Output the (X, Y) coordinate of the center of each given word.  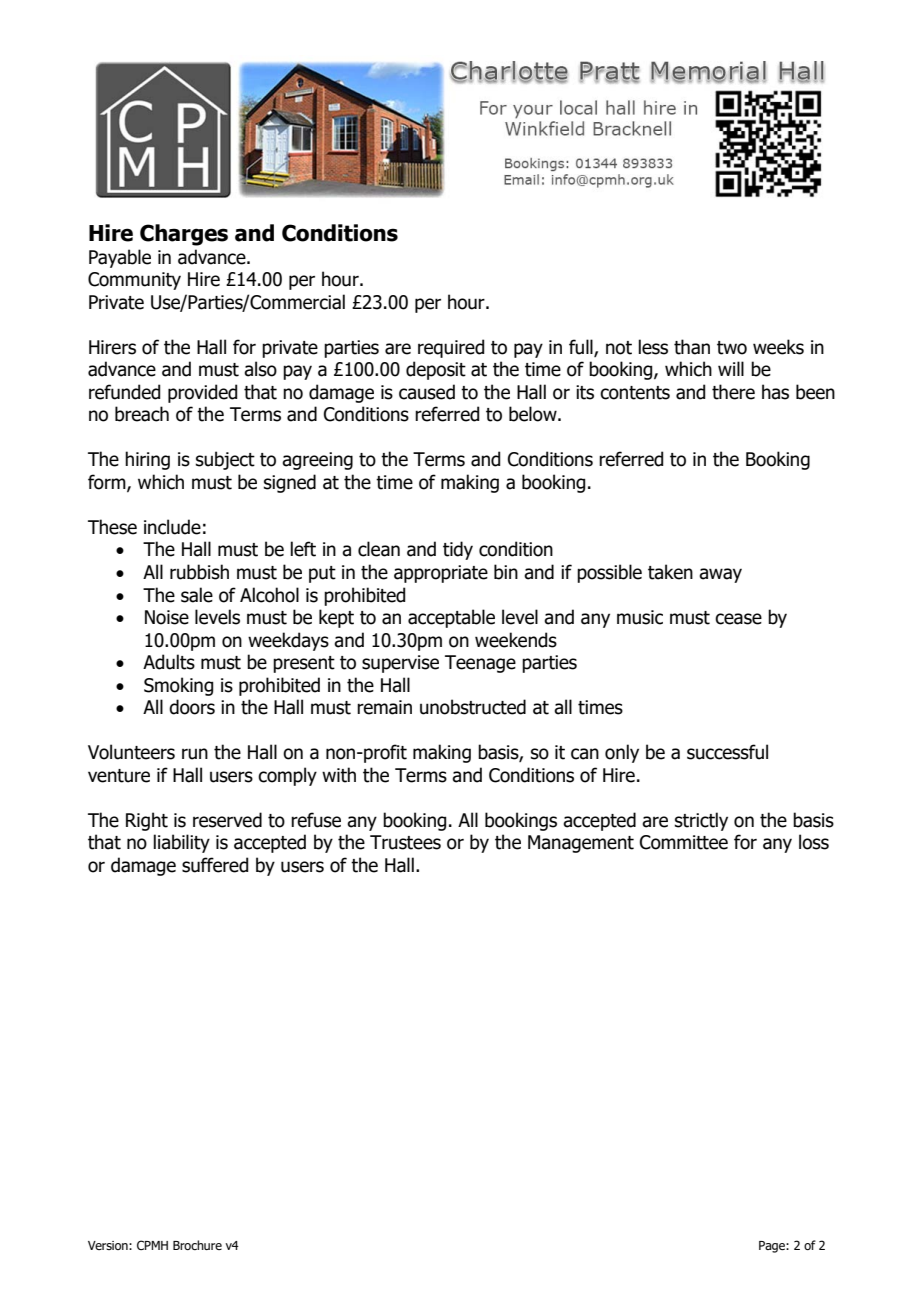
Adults (169, 662)
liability (181, 843)
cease (738, 619)
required (451, 348)
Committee (684, 842)
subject (225, 460)
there (733, 392)
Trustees (405, 842)
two (732, 348)
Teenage (480, 664)
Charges (184, 235)
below (534, 414)
